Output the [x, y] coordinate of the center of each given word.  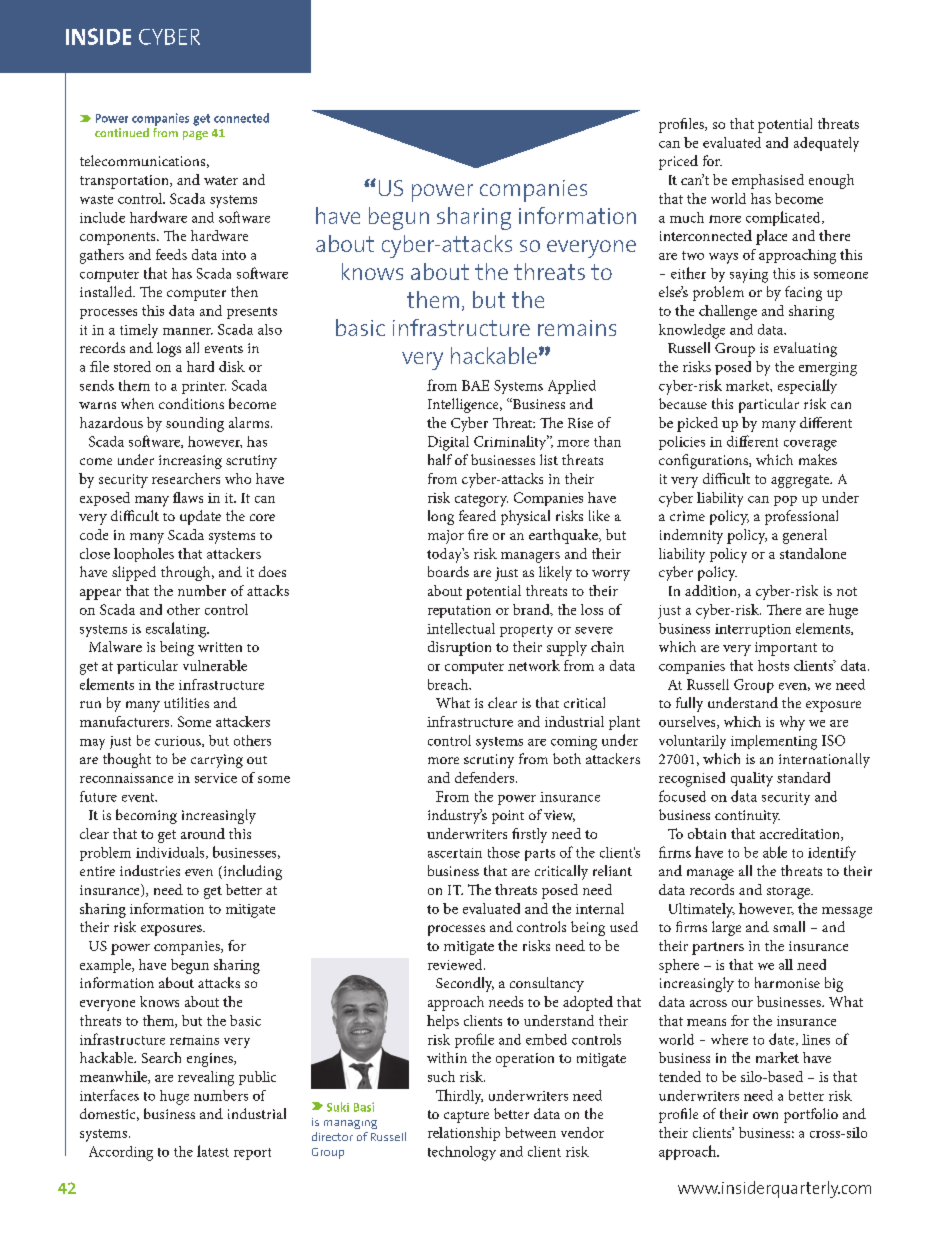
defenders [486, 777]
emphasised [768, 181]
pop [785, 501]
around [203, 833]
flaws [188, 497]
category [481, 500]
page [195, 135]
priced [678, 162]
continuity [747, 817]
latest [213, 1151]
